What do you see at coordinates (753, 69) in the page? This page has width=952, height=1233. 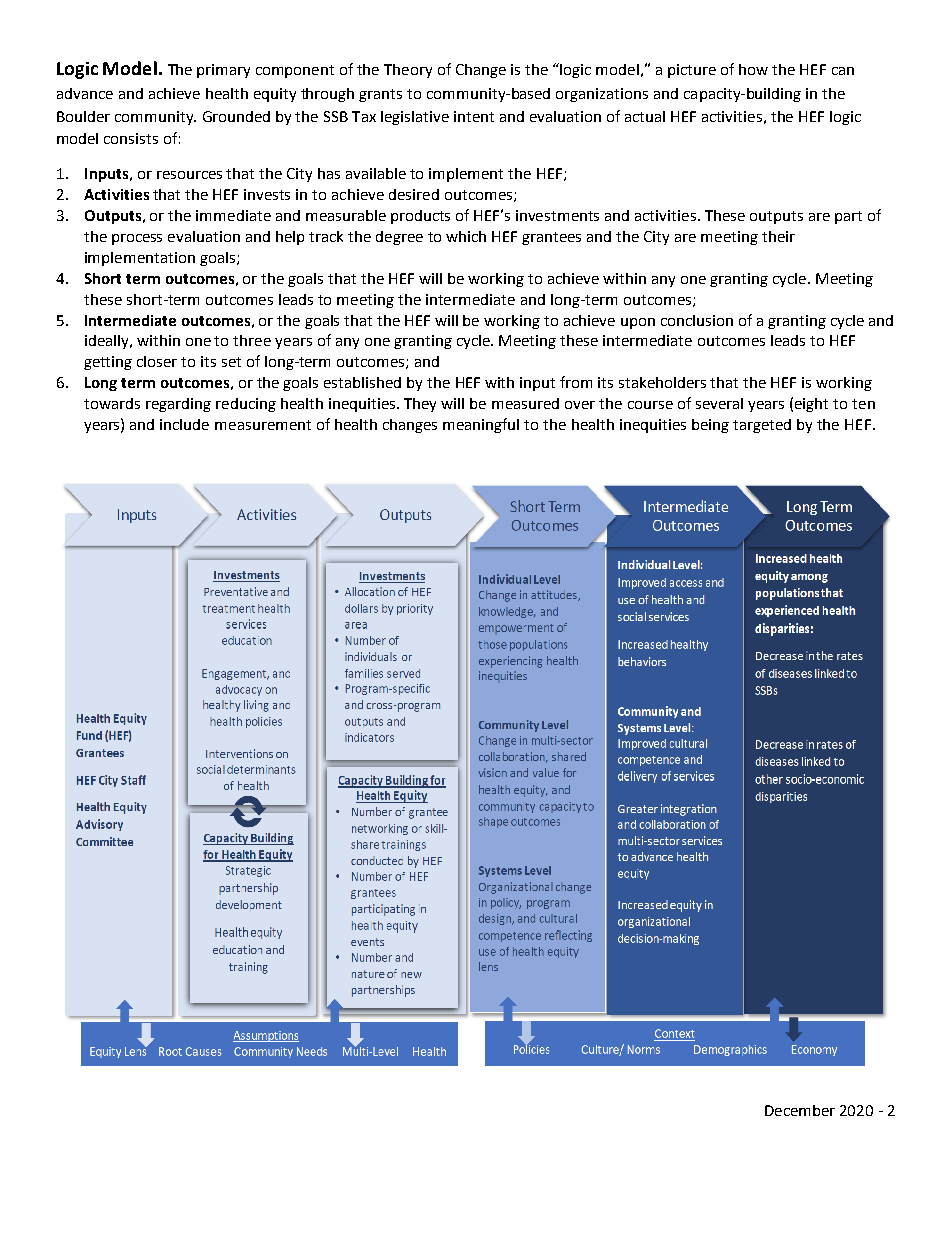 I see `how` at bounding box center [753, 69].
